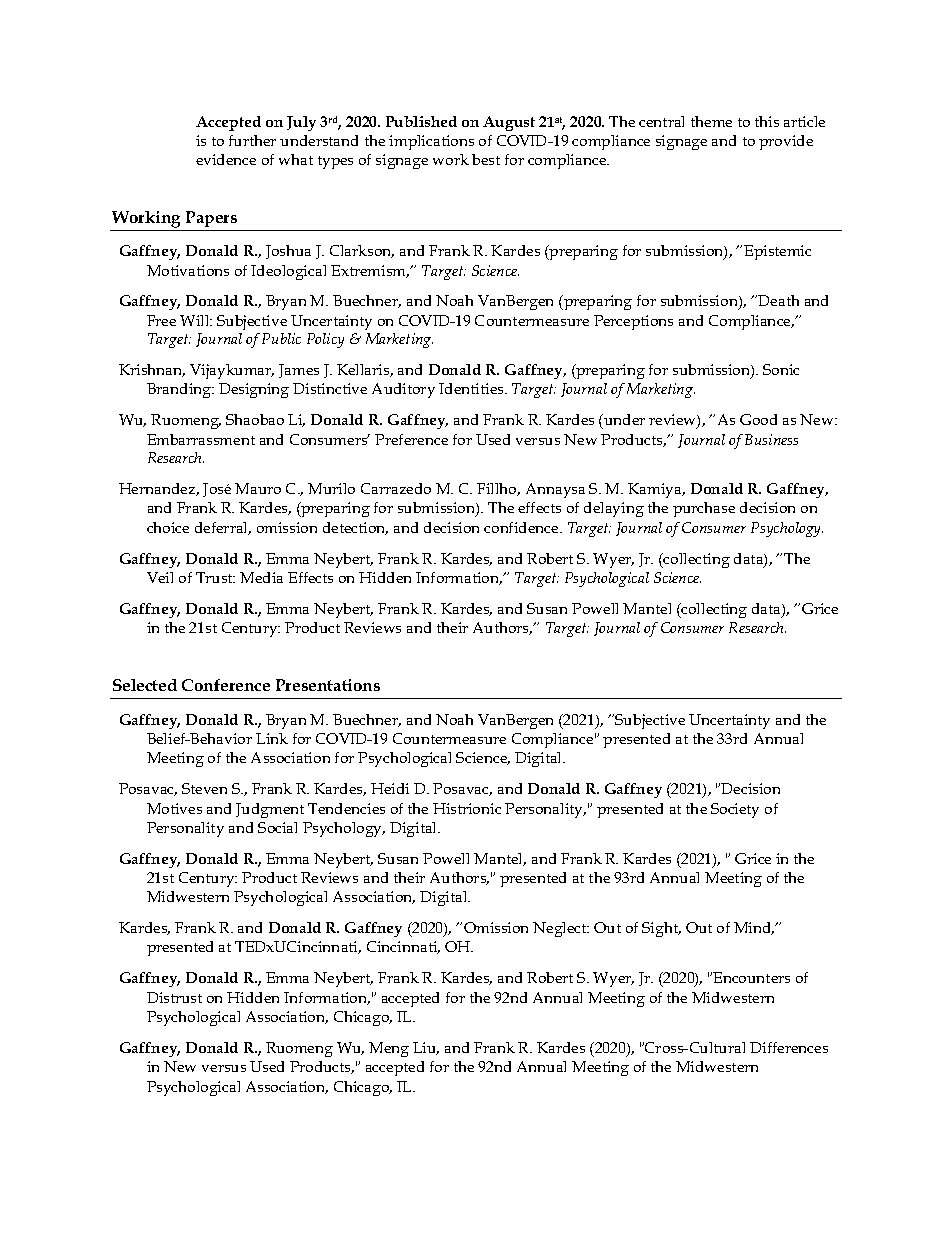  I want to click on Liu, so click(426, 1048).
